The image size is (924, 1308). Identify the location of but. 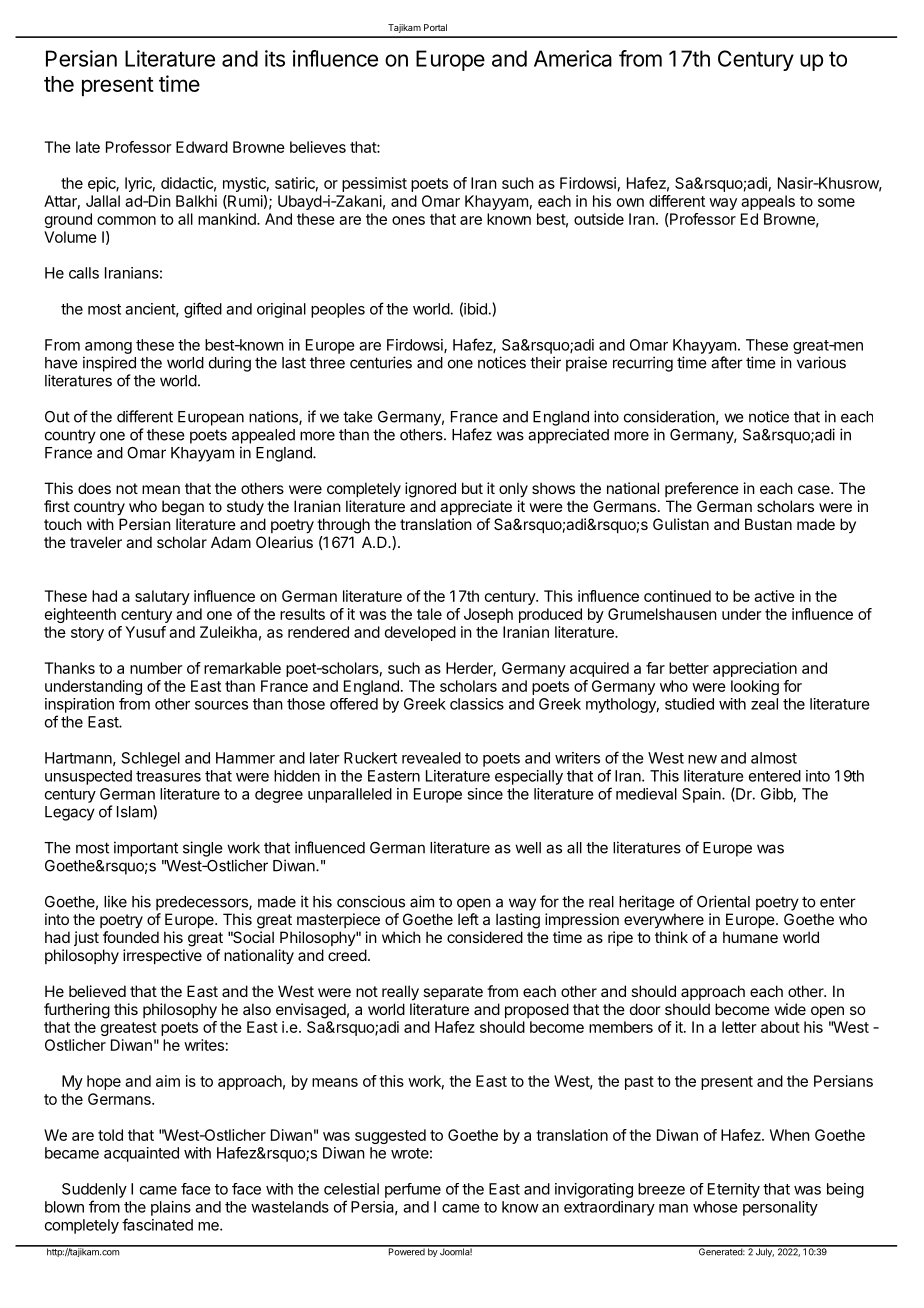
(472, 488).
